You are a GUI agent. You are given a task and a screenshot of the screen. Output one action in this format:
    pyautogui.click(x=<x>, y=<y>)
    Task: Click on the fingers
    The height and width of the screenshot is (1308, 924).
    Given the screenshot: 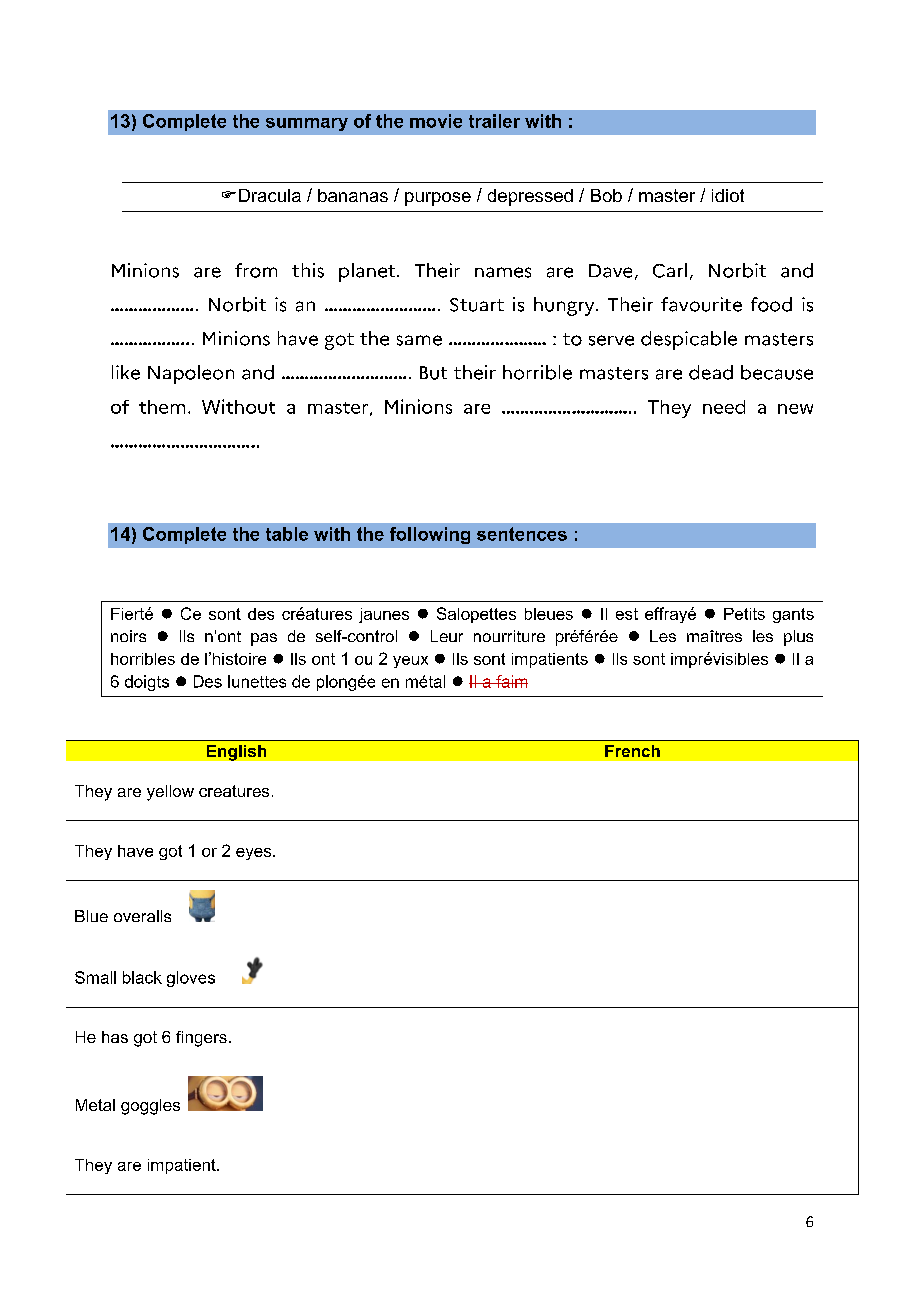 What is the action you would take?
    pyautogui.click(x=201, y=1039)
